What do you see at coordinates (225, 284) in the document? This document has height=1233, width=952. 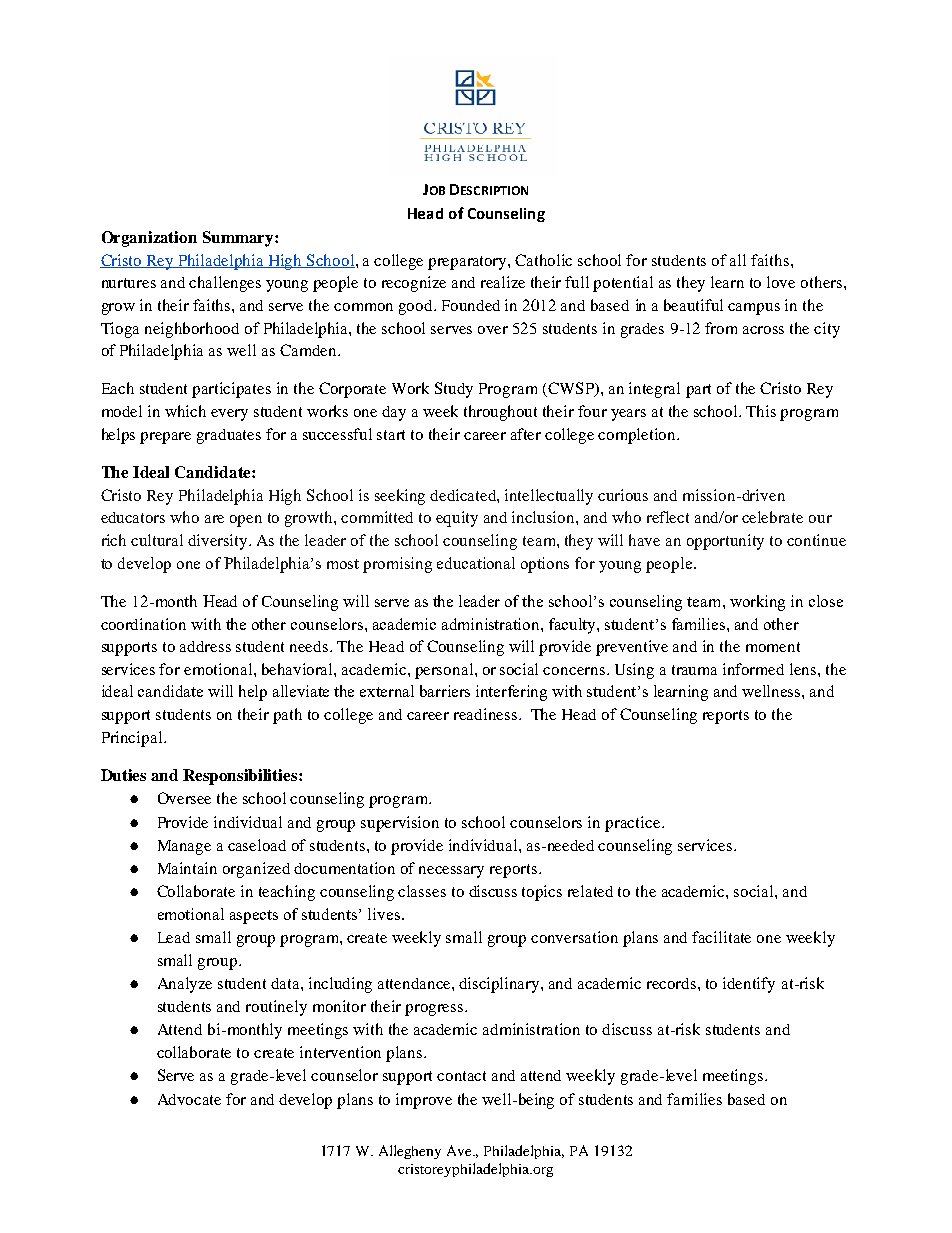 I see `challenges` at bounding box center [225, 284].
